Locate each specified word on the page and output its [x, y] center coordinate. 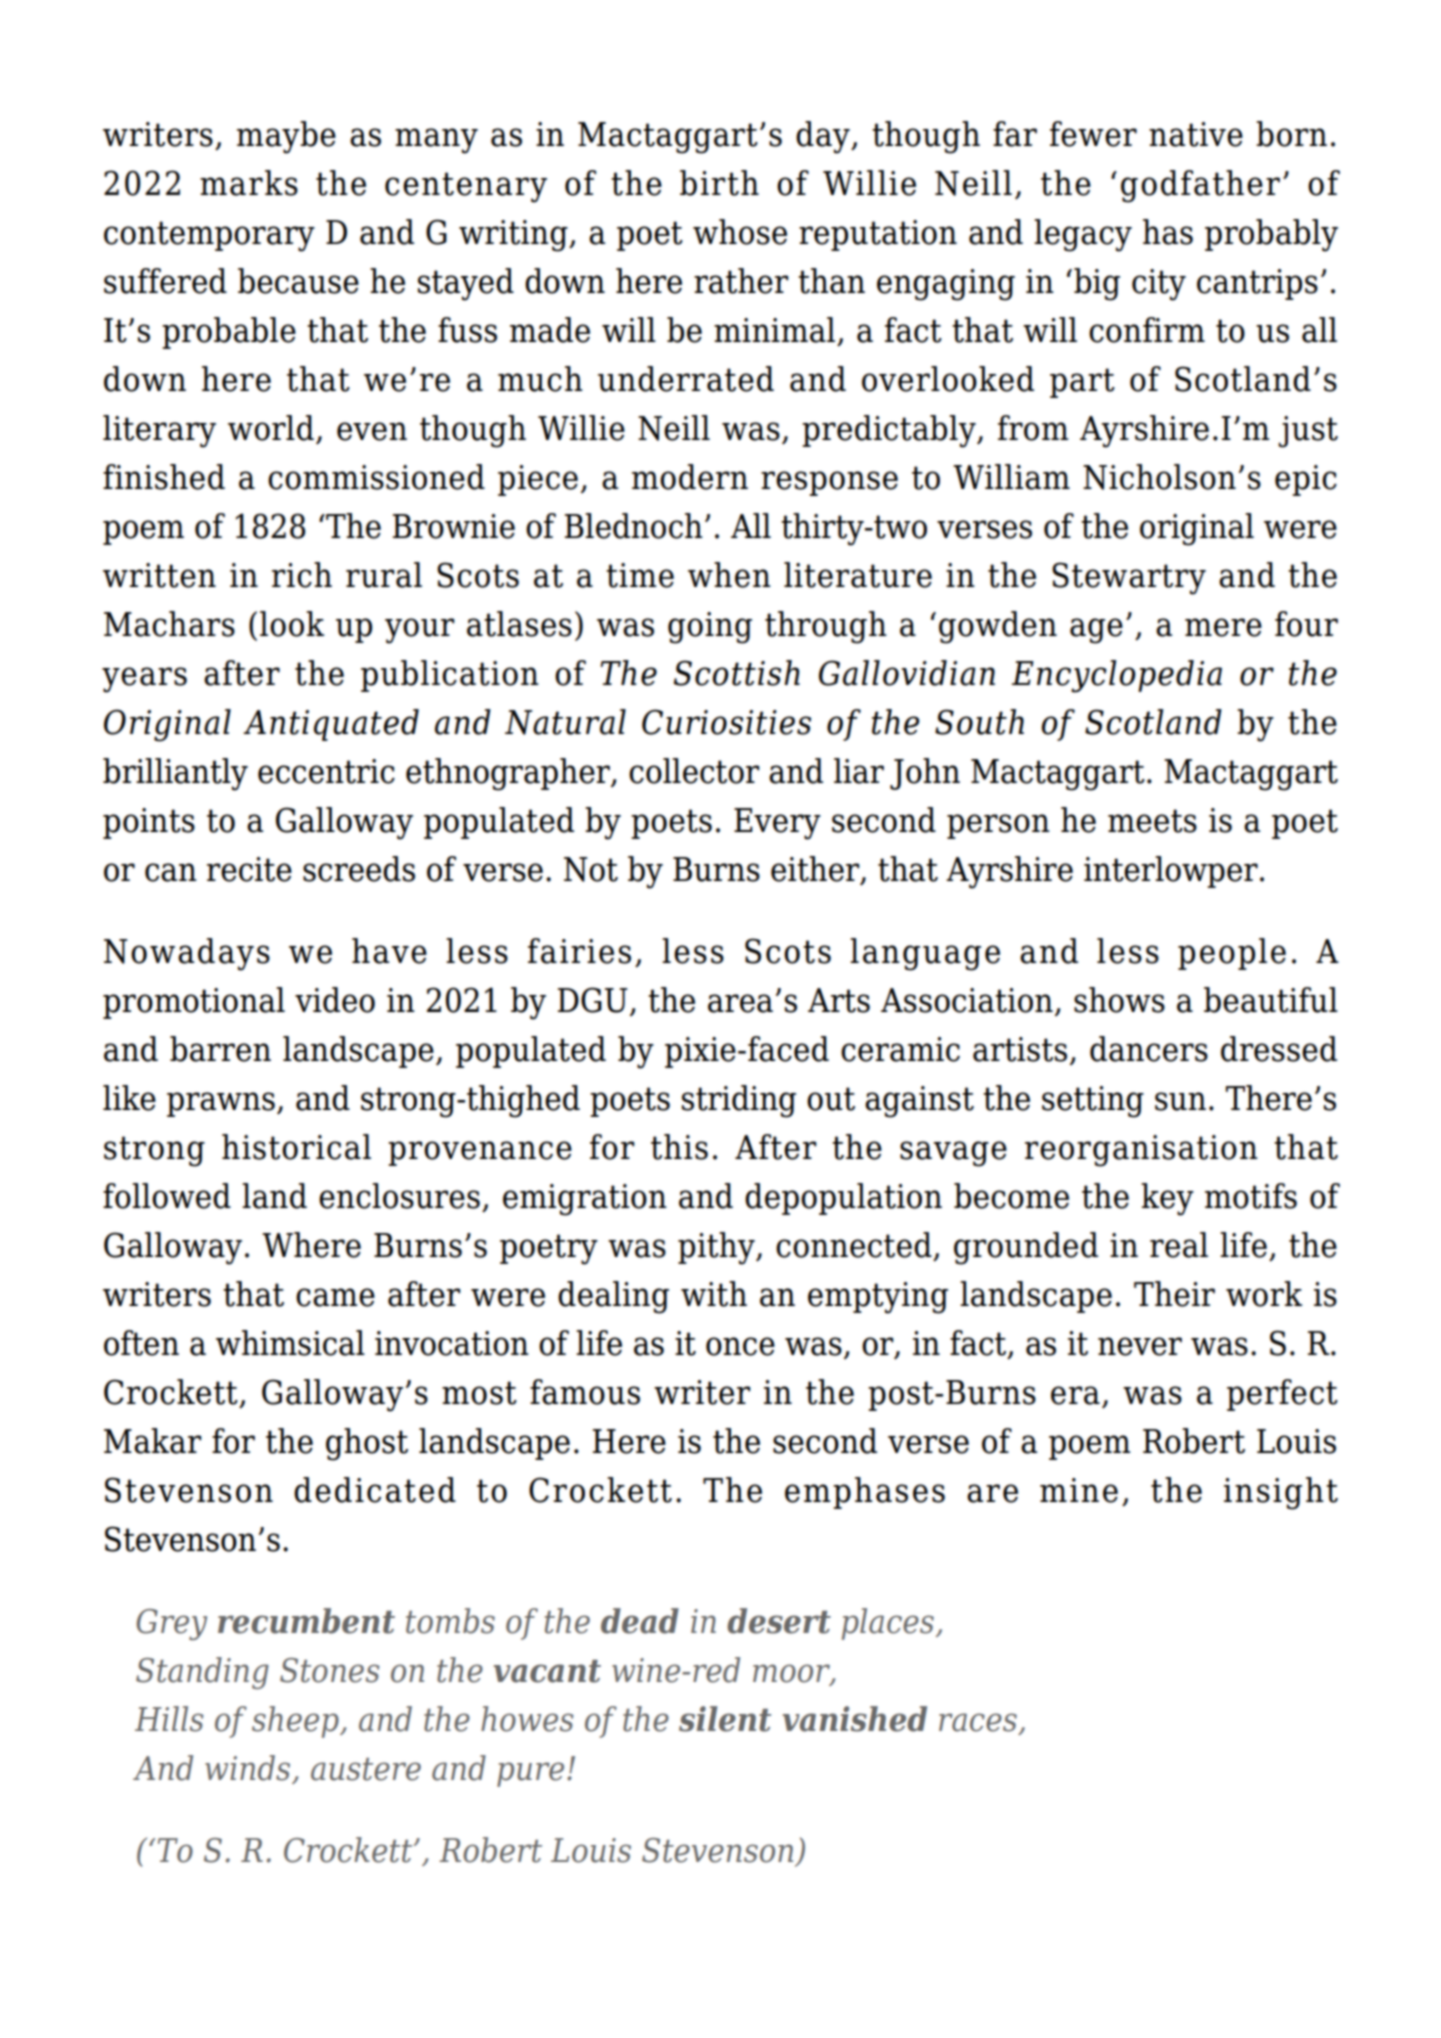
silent [725, 1719]
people [1232, 954]
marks [249, 183]
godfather [1200, 186]
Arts [839, 1000]
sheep [296, 1722]
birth [719, 183]
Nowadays [187, 954]
